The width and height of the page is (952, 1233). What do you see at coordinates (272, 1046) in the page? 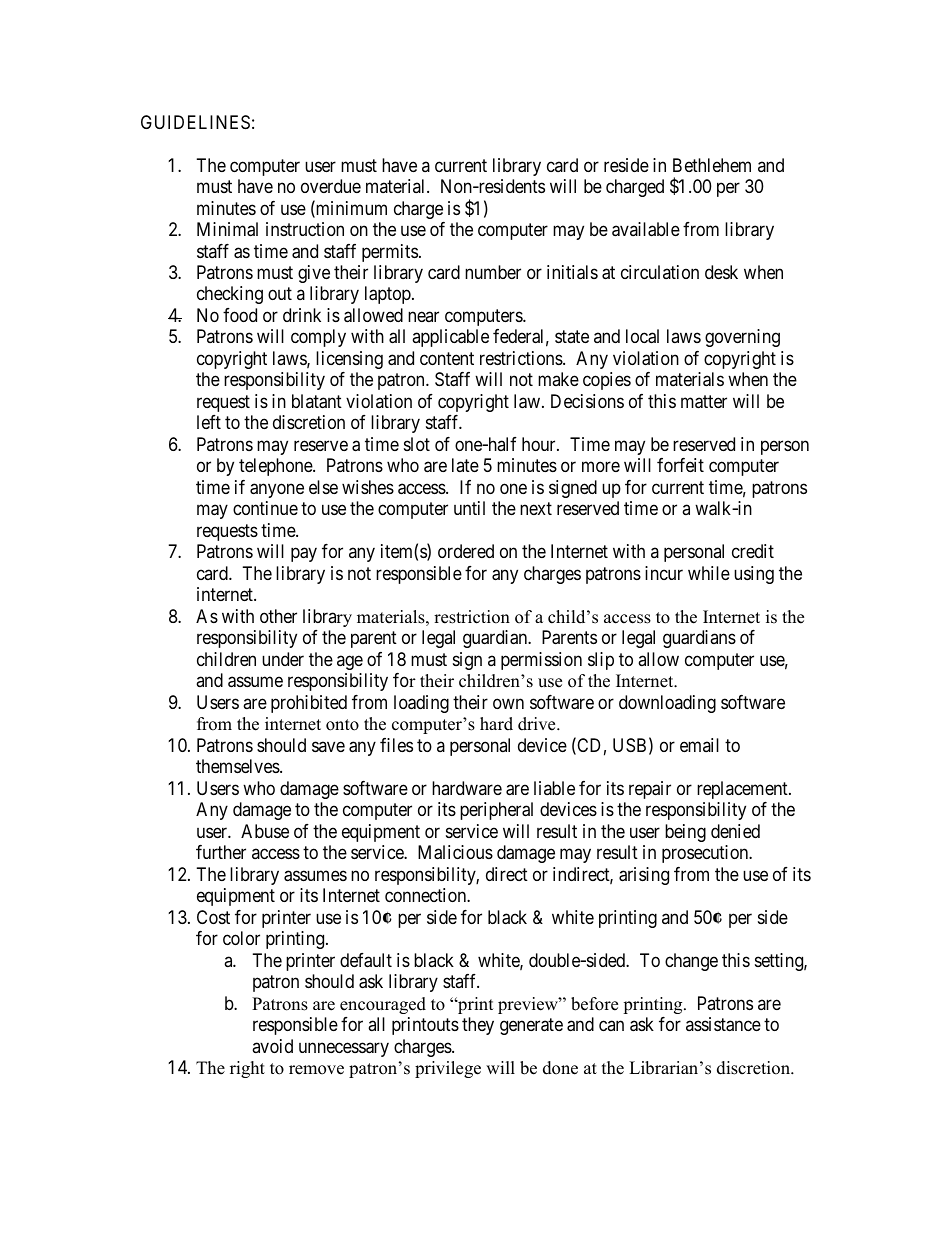
I see `avoid` at bounding box center [272, 1046].
